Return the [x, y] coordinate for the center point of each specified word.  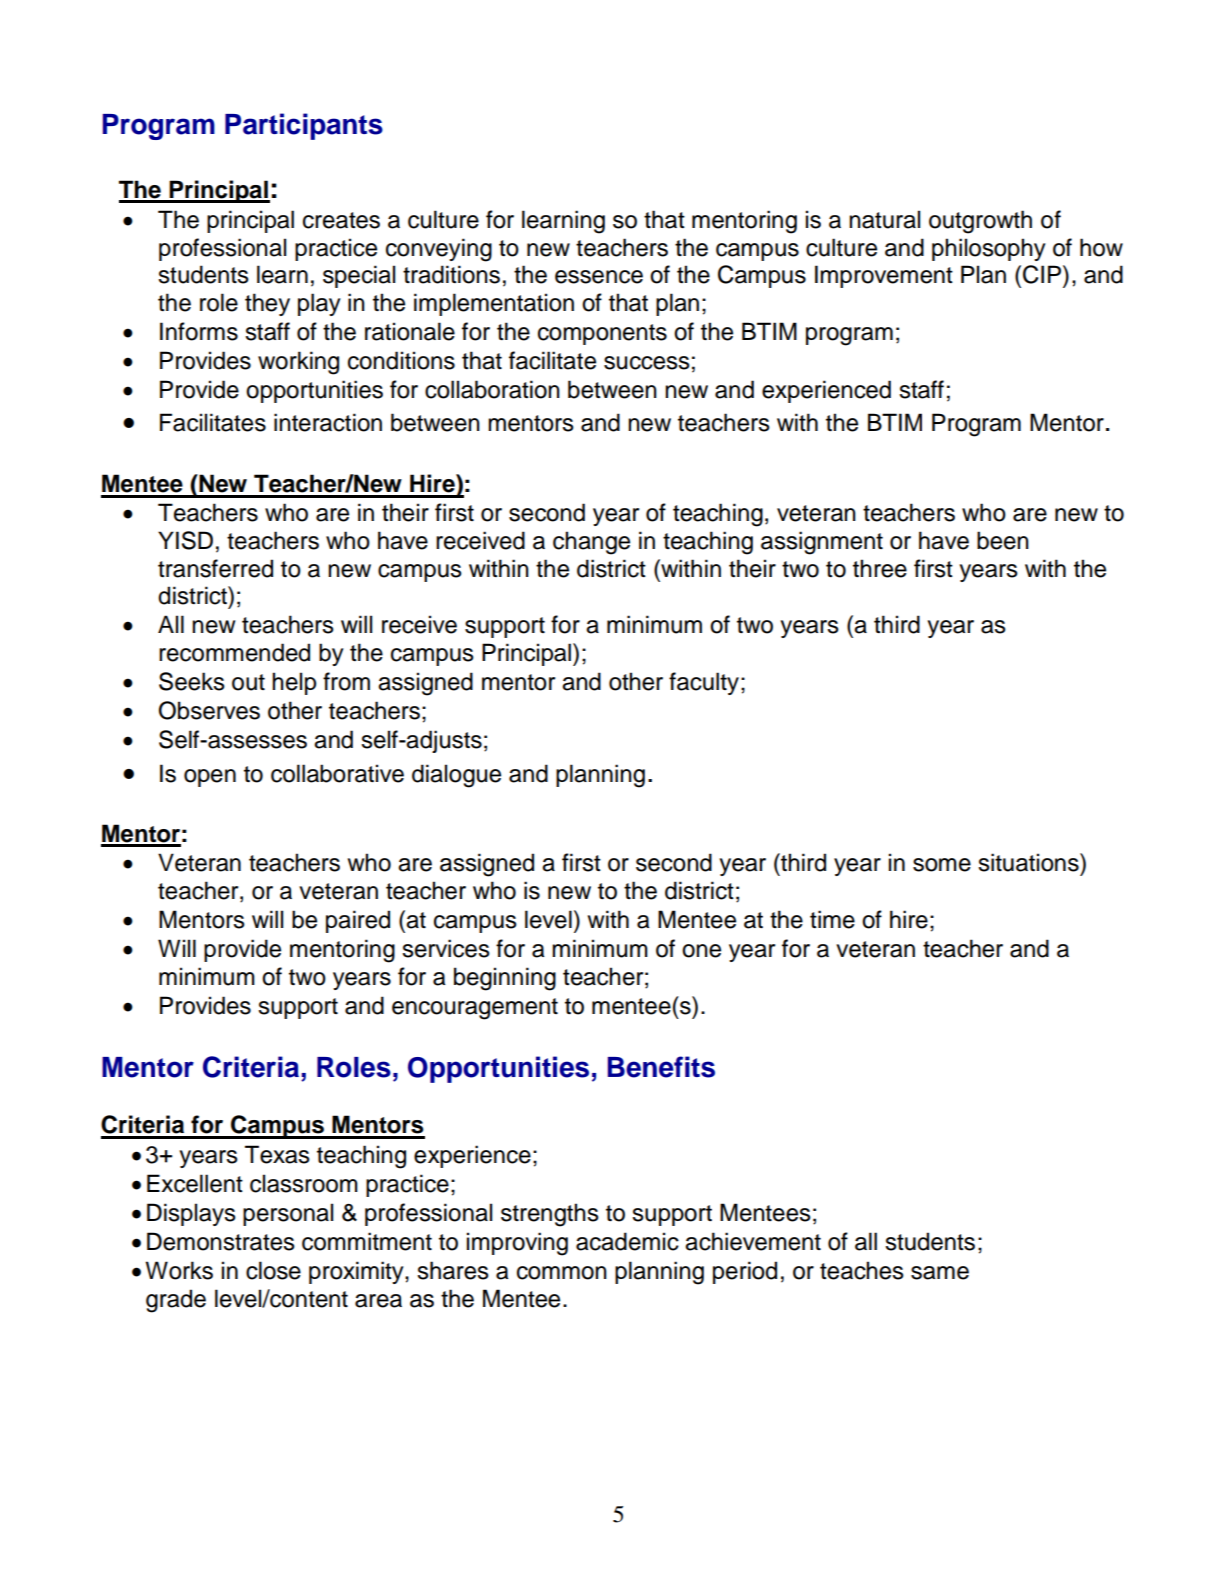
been [1003, 540]
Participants [304, 126]
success [647, 363]
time [832, 919]
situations [1029, 862]
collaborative [337, 773]
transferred [215, 568]
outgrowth [980, 222]
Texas [277, 1154]
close [273, 1270]
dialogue [456, 776]
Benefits [661, 1067]
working [298, 363]
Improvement [884, 276]
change [591, 543]
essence [599, 277]
